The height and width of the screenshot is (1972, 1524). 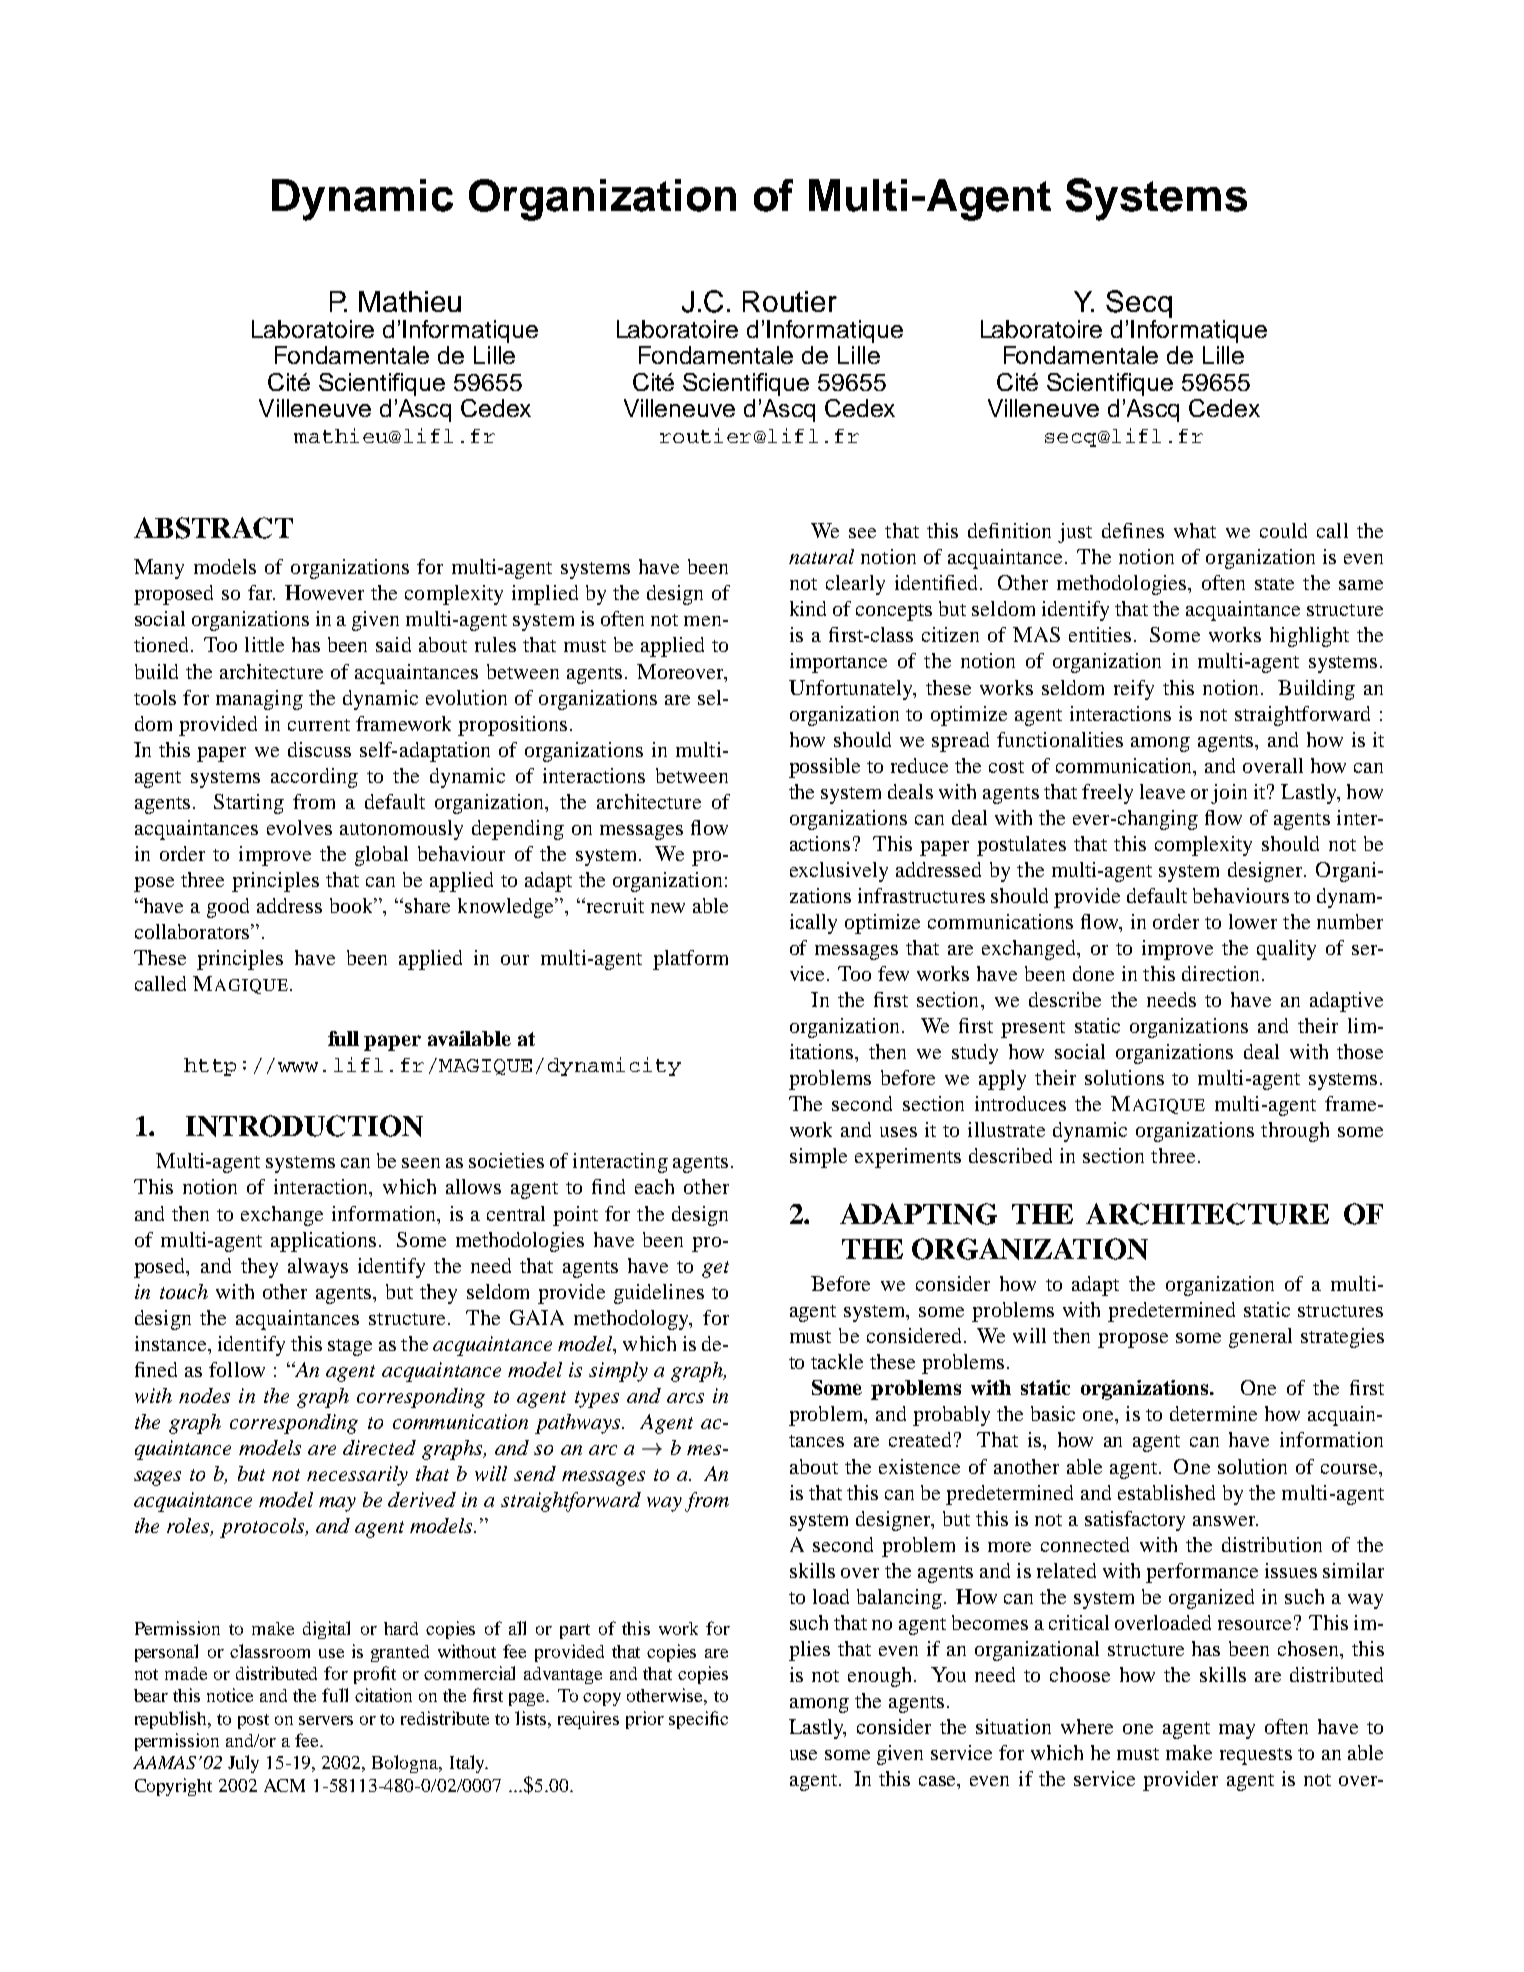 I want to click on natural, so click(x=821, y=556).
